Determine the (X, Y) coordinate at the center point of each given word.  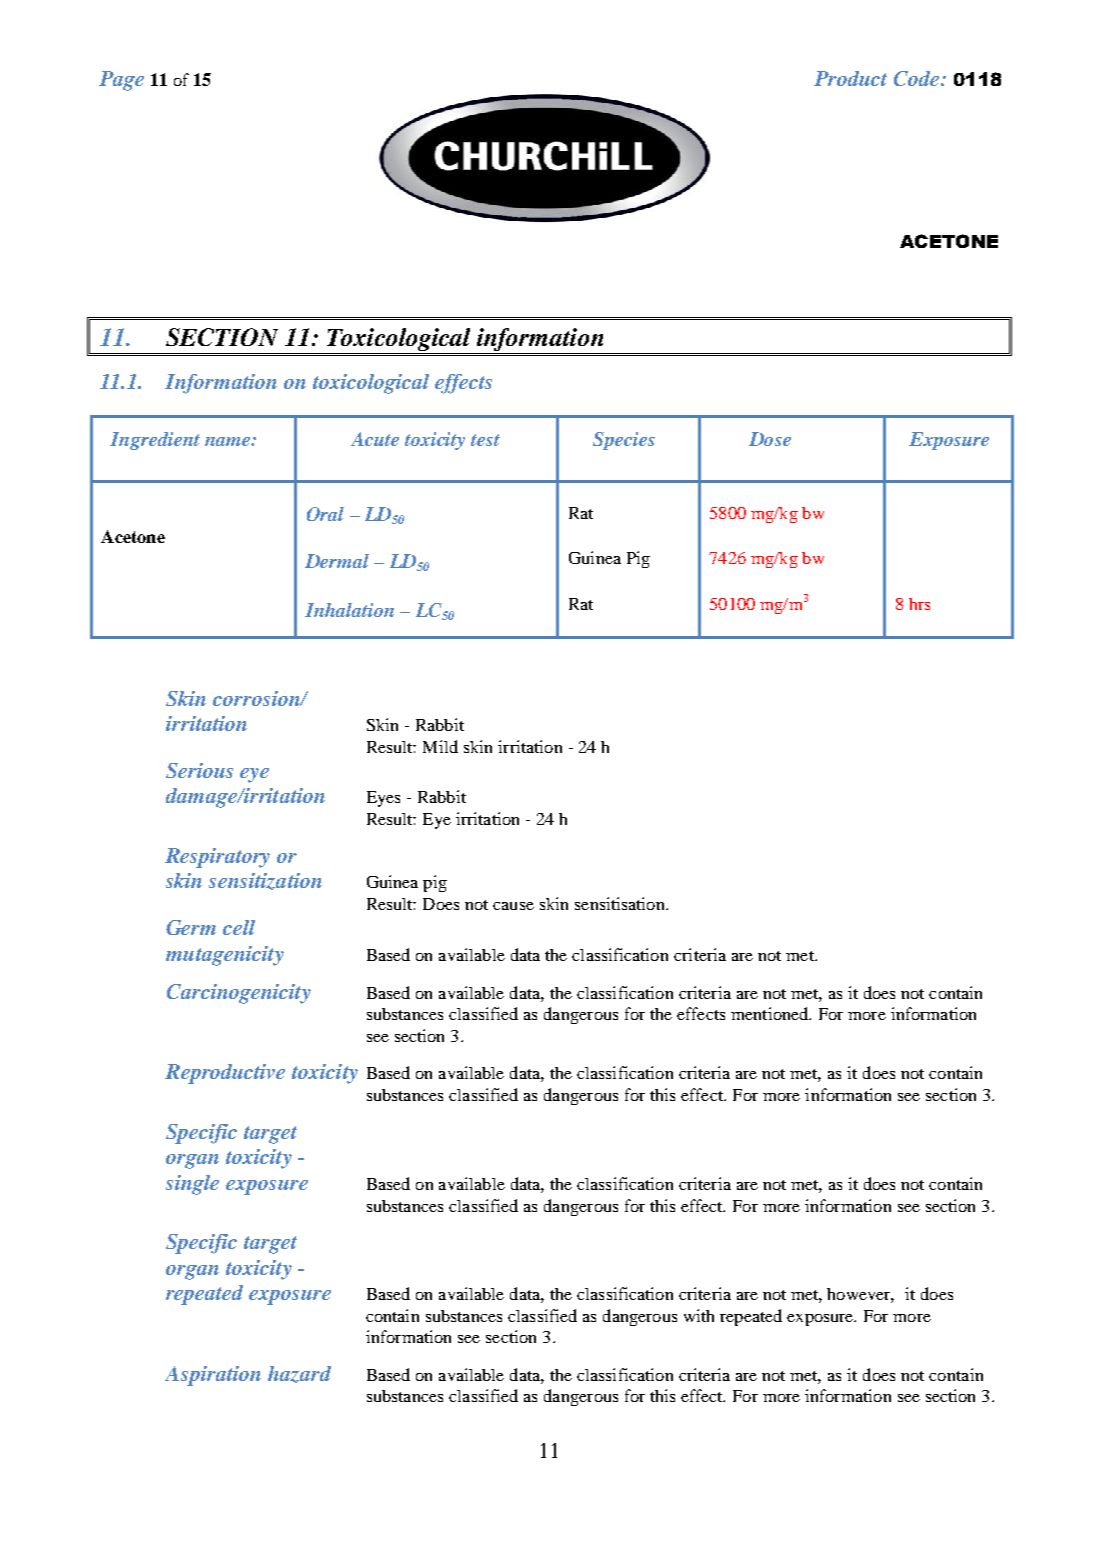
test (485, 440)
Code (918, 78)
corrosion (257, 698)
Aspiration (213, 1376)
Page (121, 81)
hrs (919, 604)
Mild (440, 746)
